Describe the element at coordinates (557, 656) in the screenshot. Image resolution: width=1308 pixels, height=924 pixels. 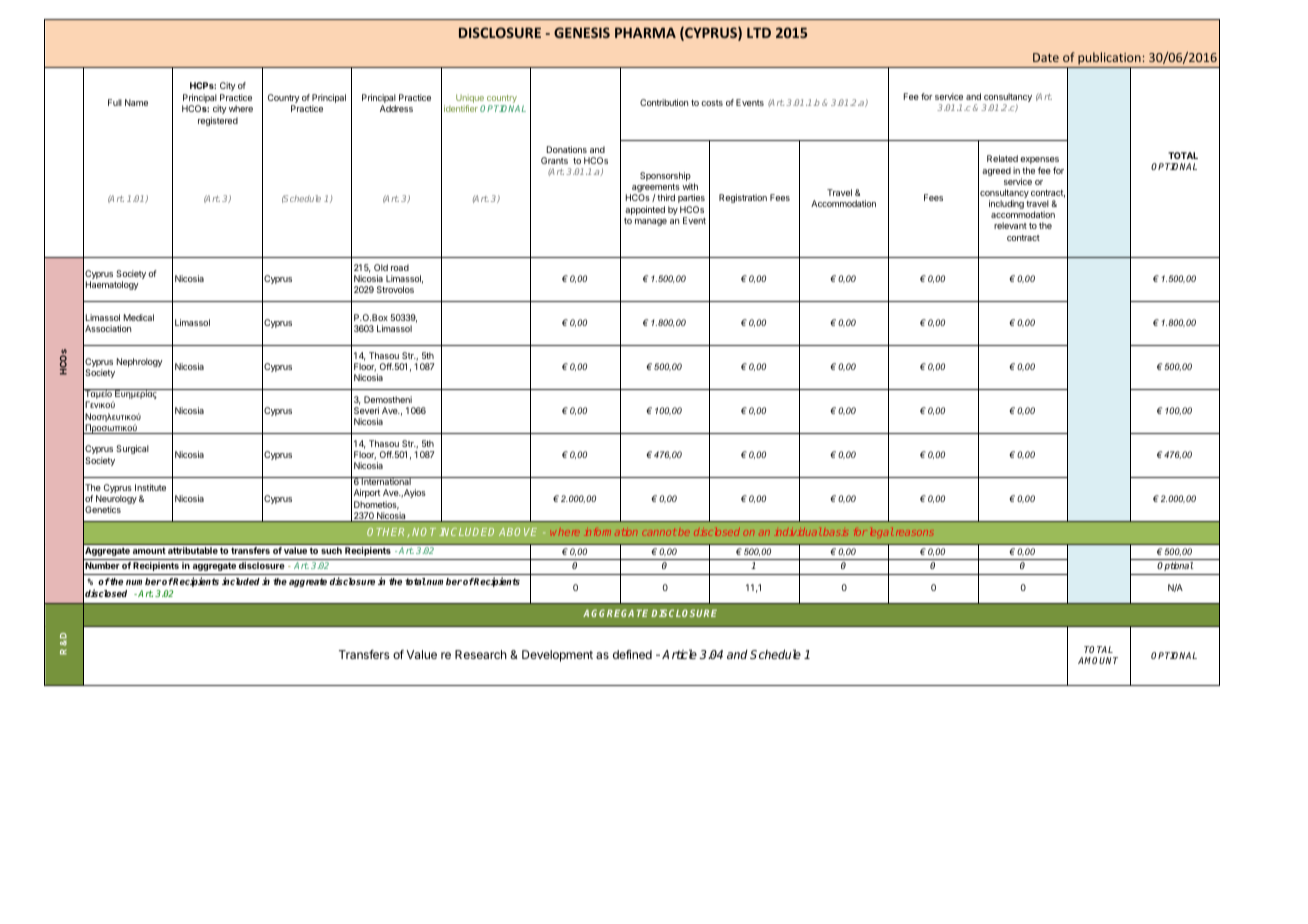
I see `Development` at that location.
